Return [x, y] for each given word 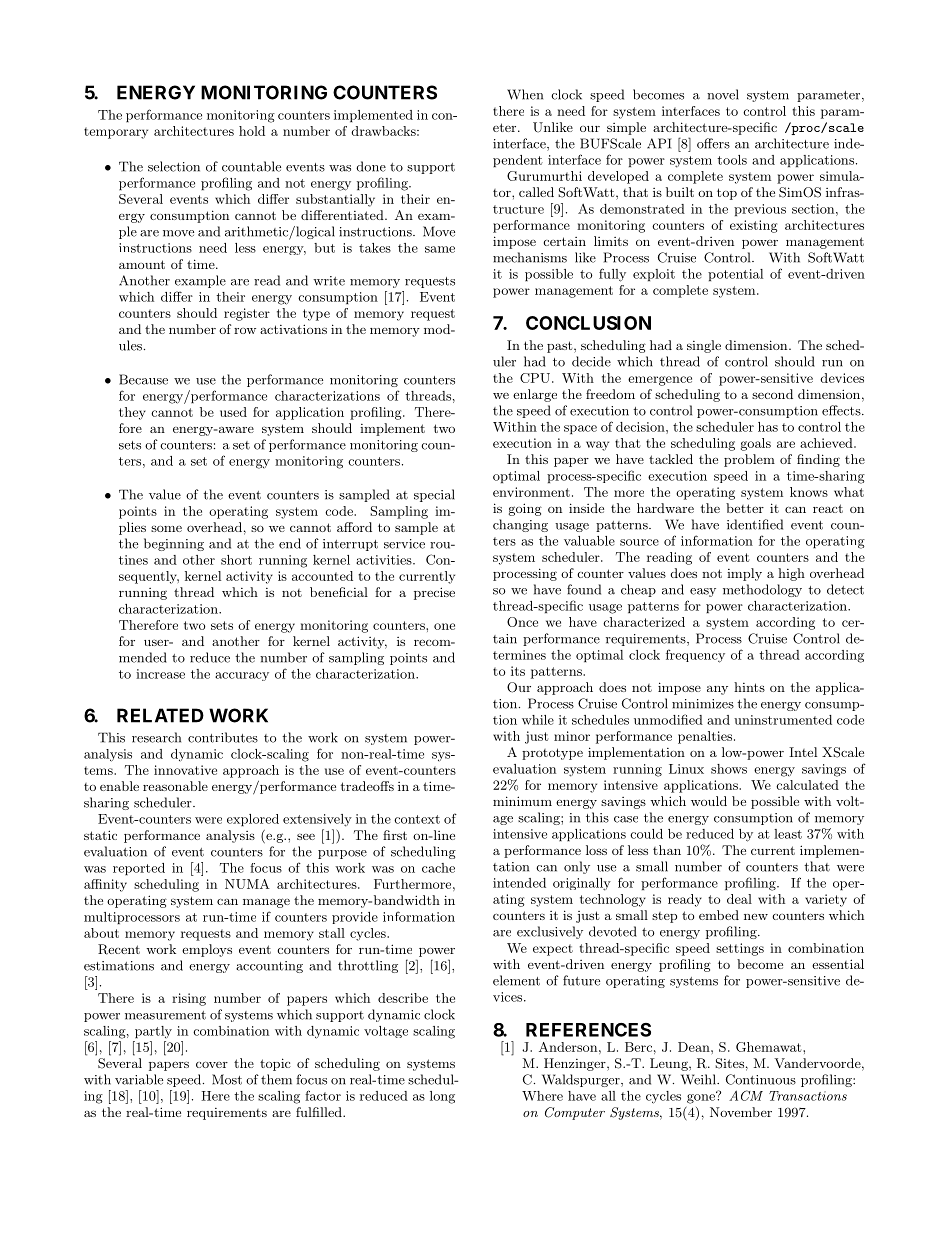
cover [212, 1064]
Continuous [761, 1079]
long [442, 1097]
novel [723, 94]
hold [252, 131]
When [525, 94]
